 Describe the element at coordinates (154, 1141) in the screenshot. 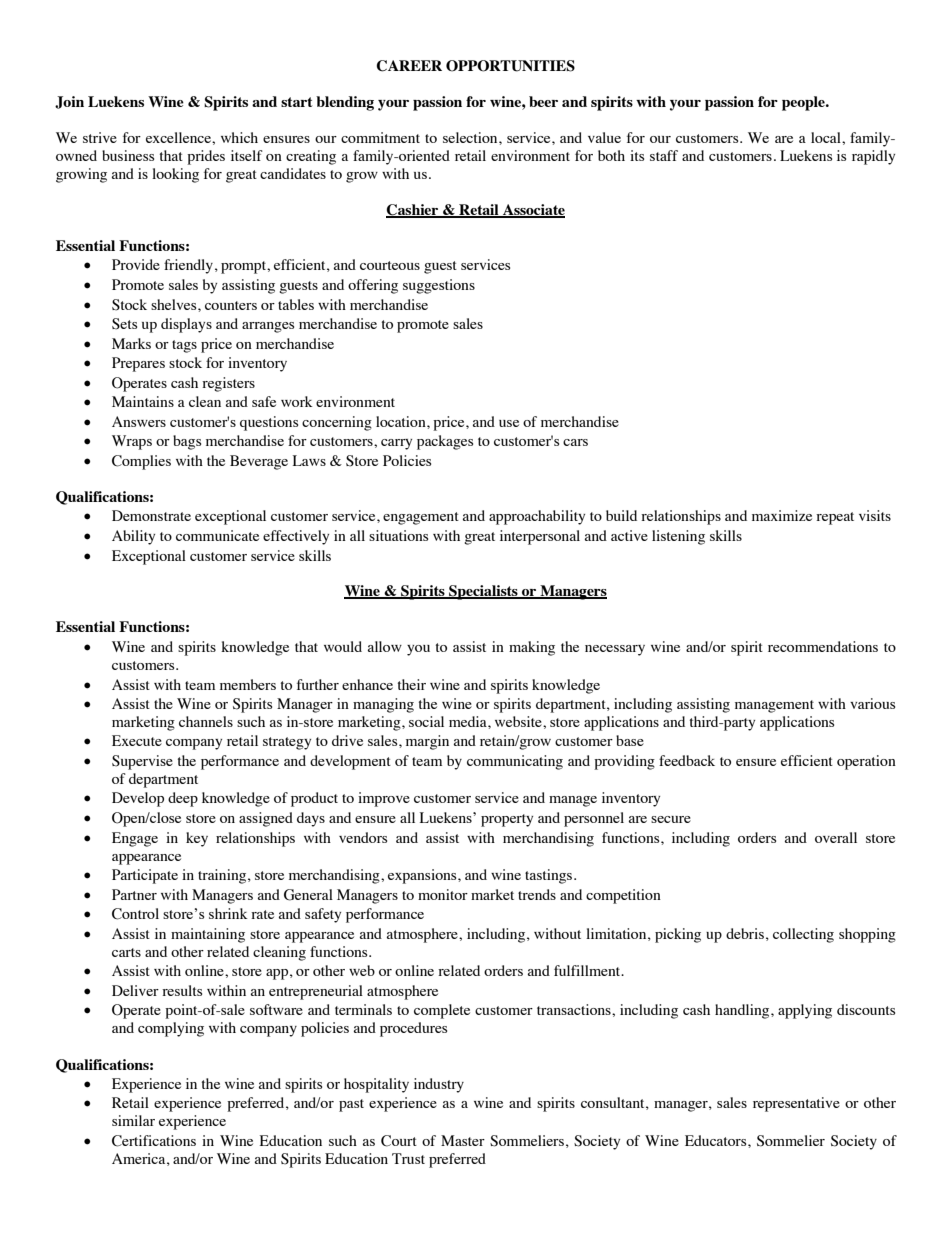

I see `Certifications` at that location.
